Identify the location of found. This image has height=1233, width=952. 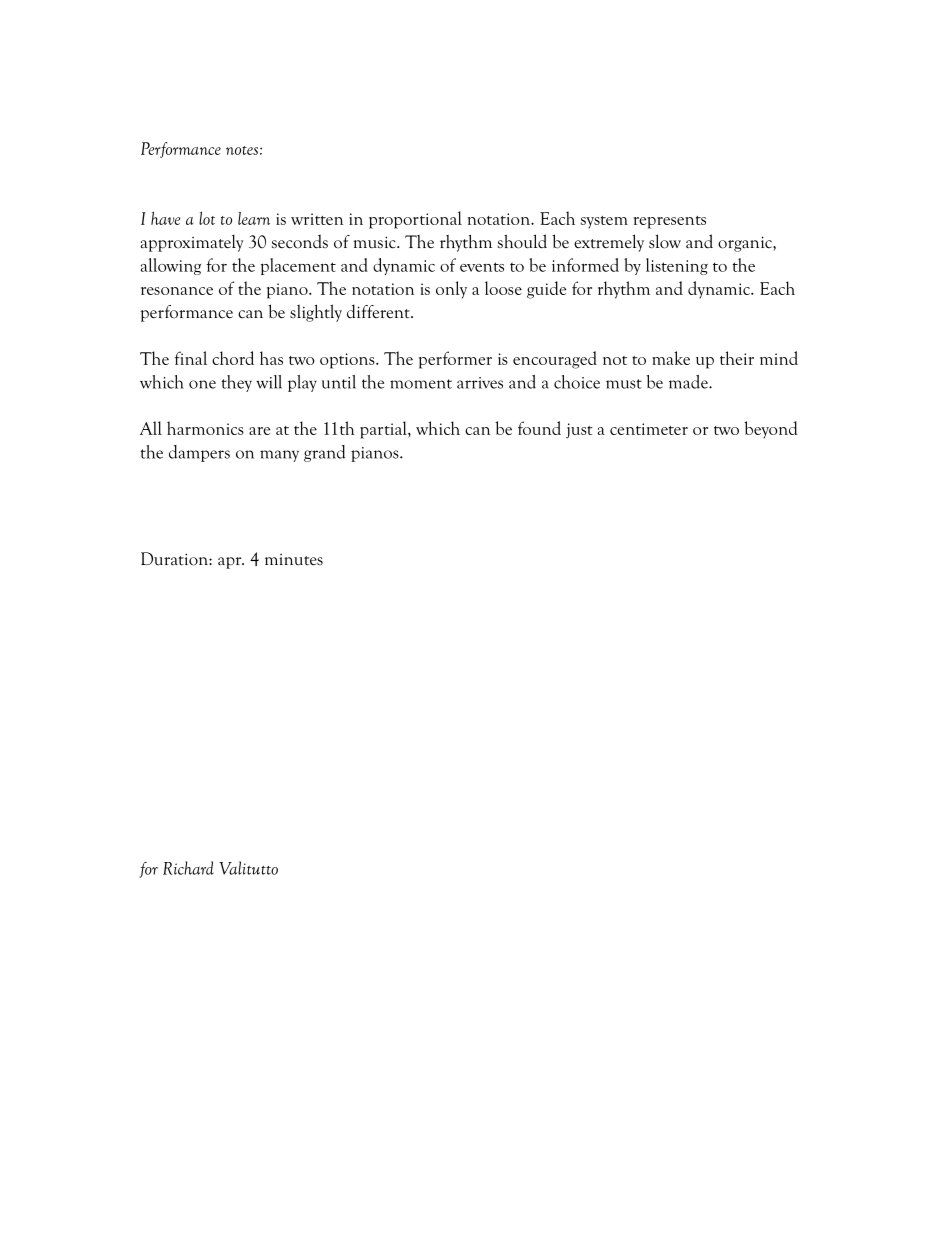
(539, 428).
